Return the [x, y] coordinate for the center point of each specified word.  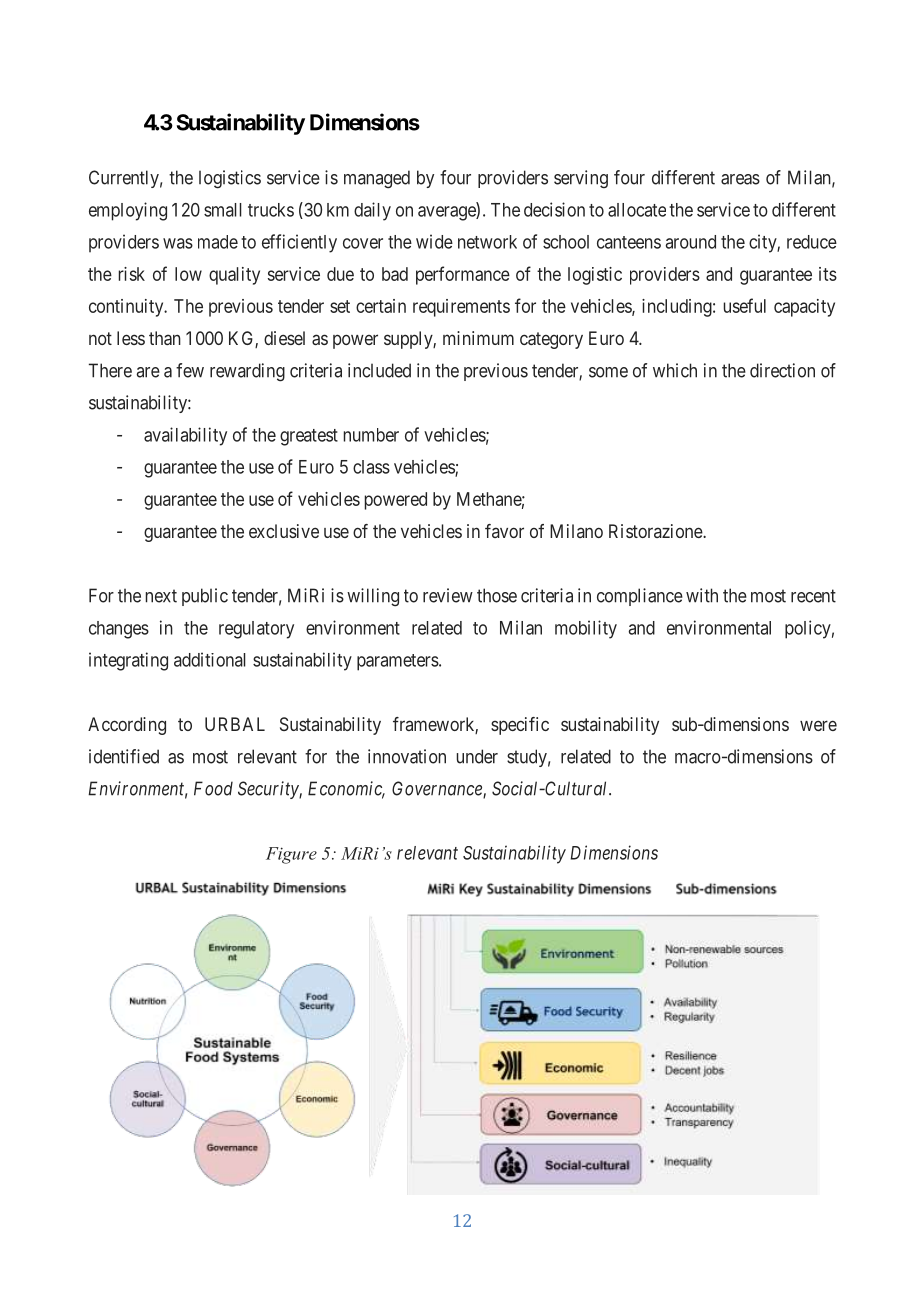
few [190, 370]
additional [210, 659]
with [702, 595]
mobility [586, 629]
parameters [398, 662]
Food [213, 788]
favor [504, 531]
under [477, 756]
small [223, 210]
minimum [478, 338]
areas [740, 179]
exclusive [284, 531]
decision [554, 209]
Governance [438, 789]
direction [782, 370]
